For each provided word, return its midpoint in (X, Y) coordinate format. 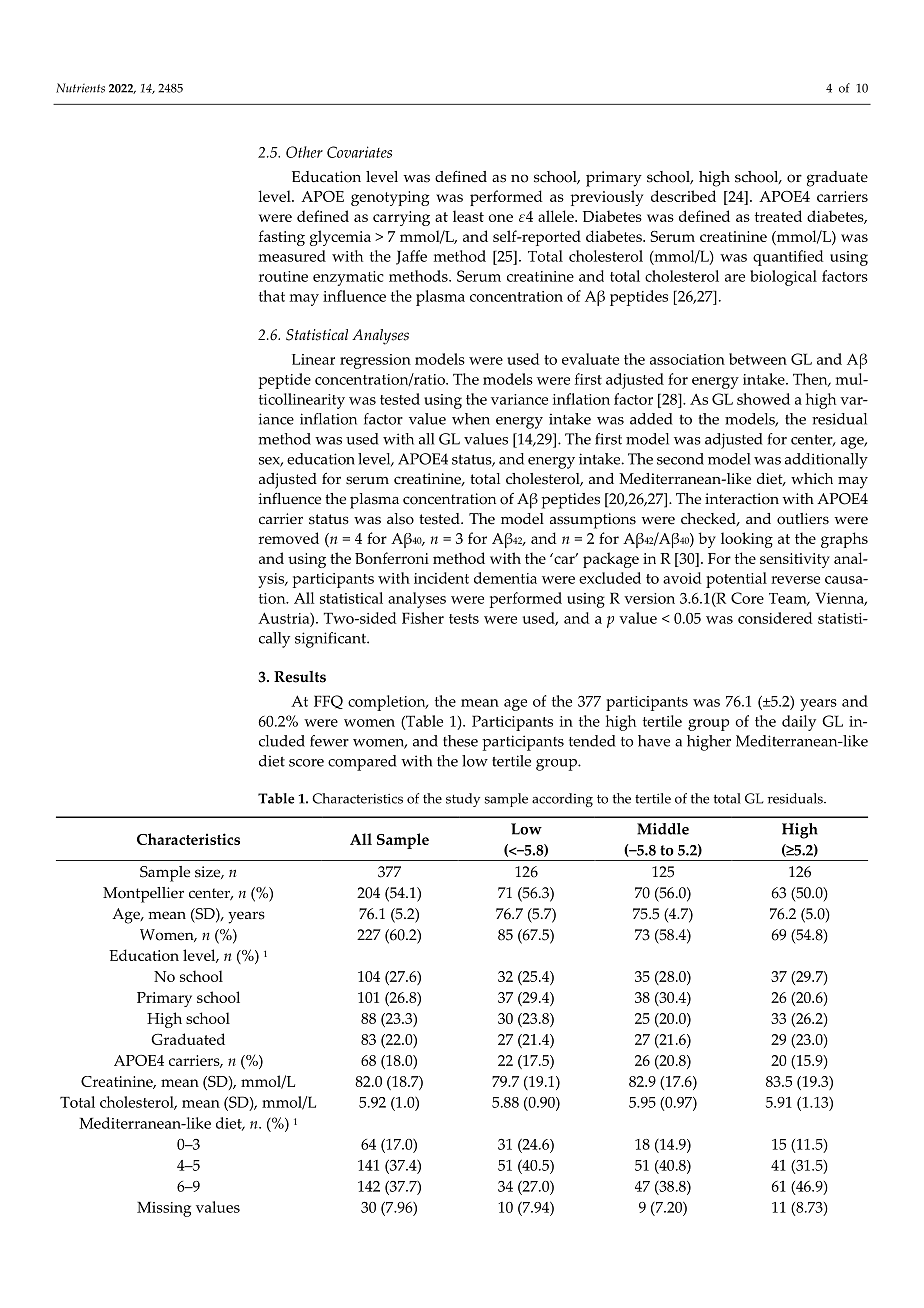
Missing (164, 1209)
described (683, 196)
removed (289, 538)
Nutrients (80, 88)
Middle (663, 829)
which (812, 479)
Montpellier (143, 895)
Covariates (359, 152)
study (463, 800)
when (471, 419)
